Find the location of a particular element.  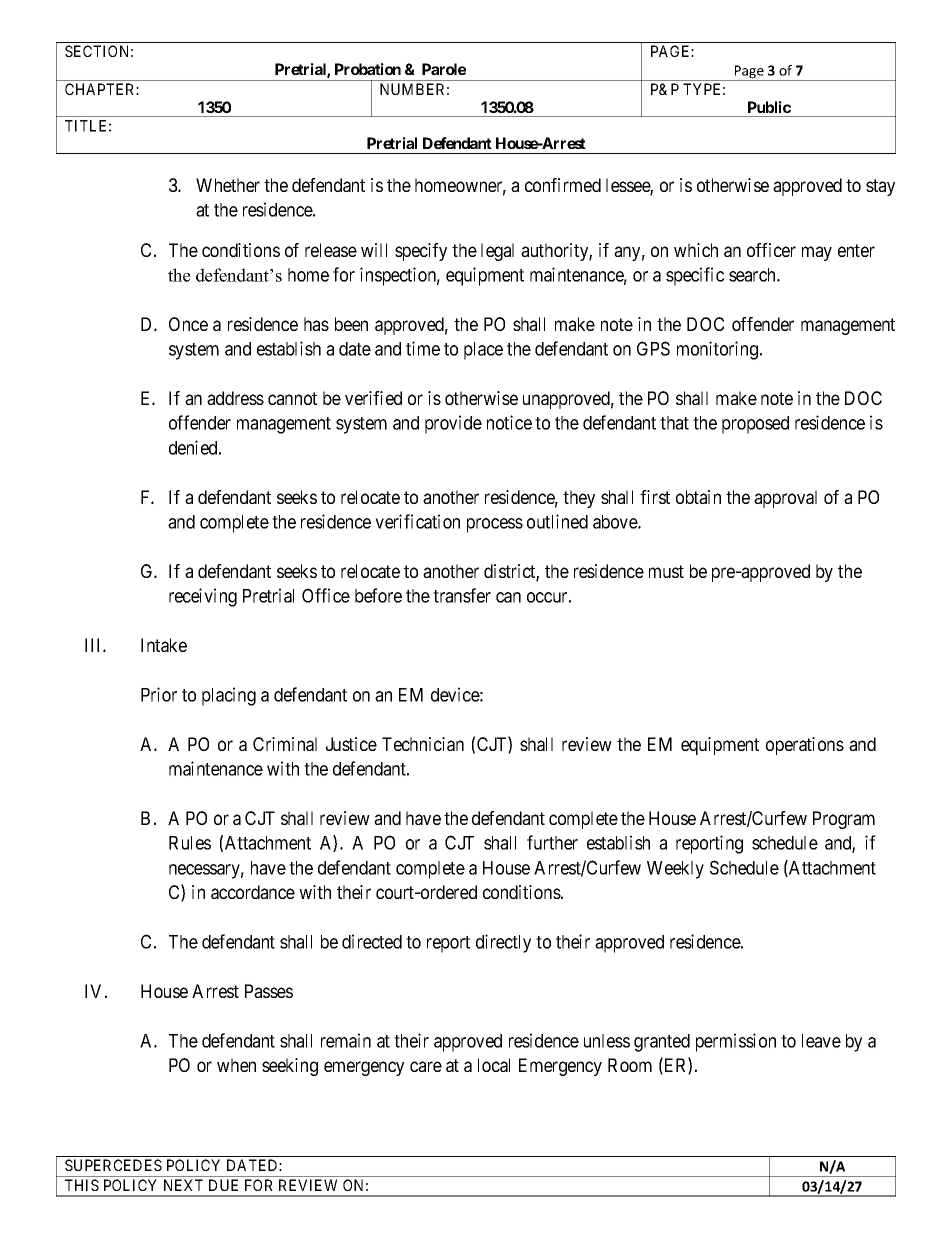

Parole is located at coordinates (444, 69).
